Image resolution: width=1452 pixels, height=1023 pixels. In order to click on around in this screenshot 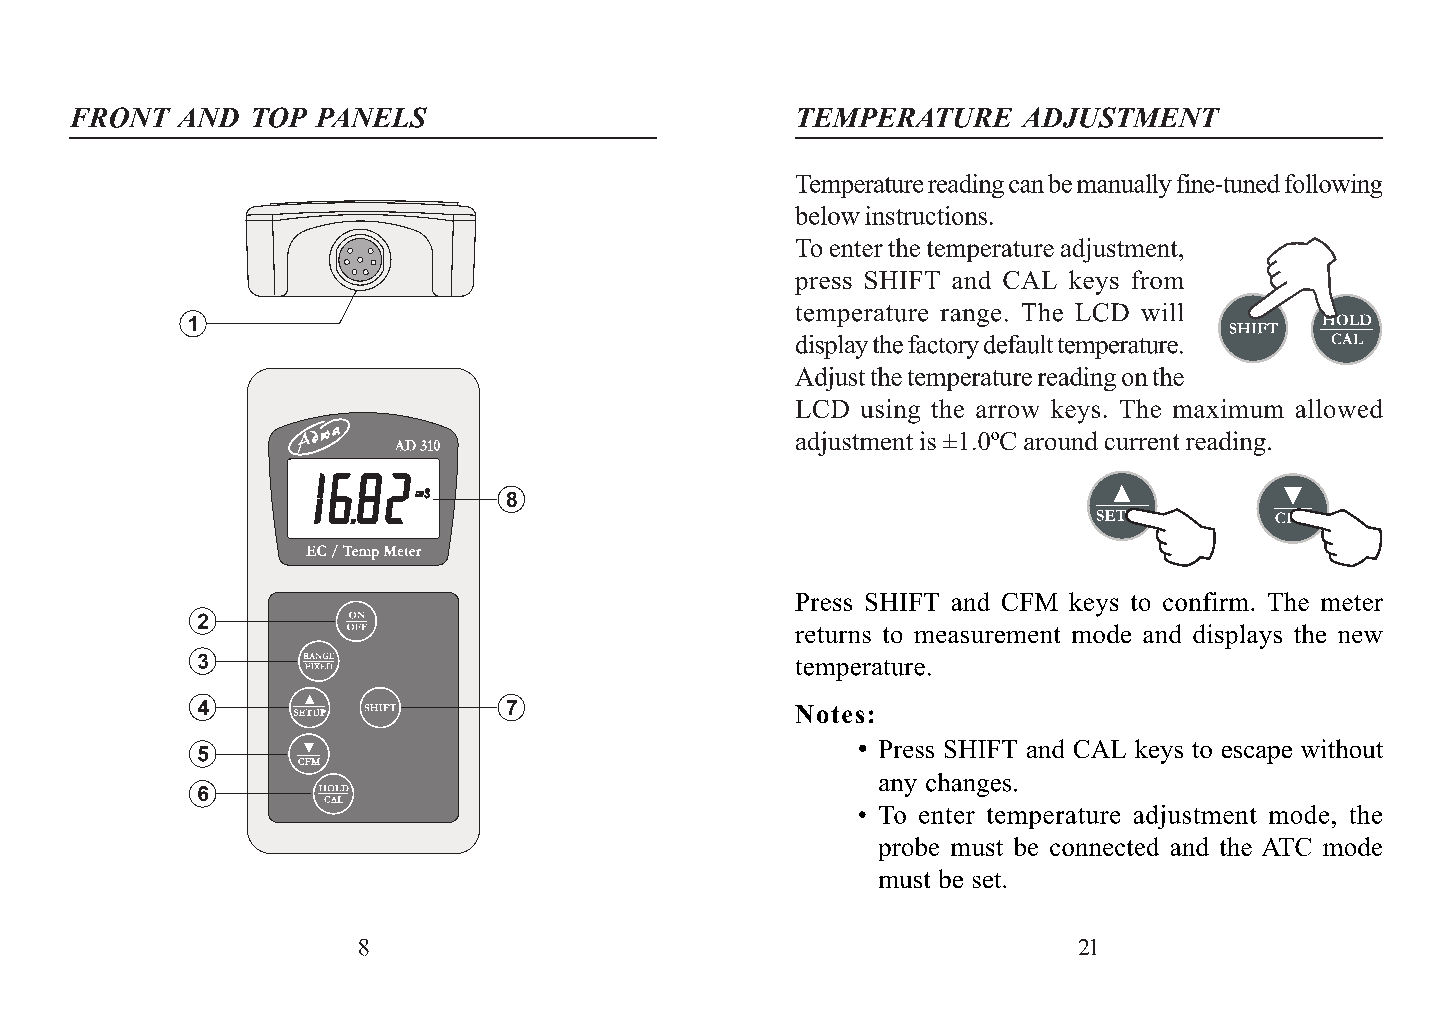, I will do `click(1061, 440)`.
